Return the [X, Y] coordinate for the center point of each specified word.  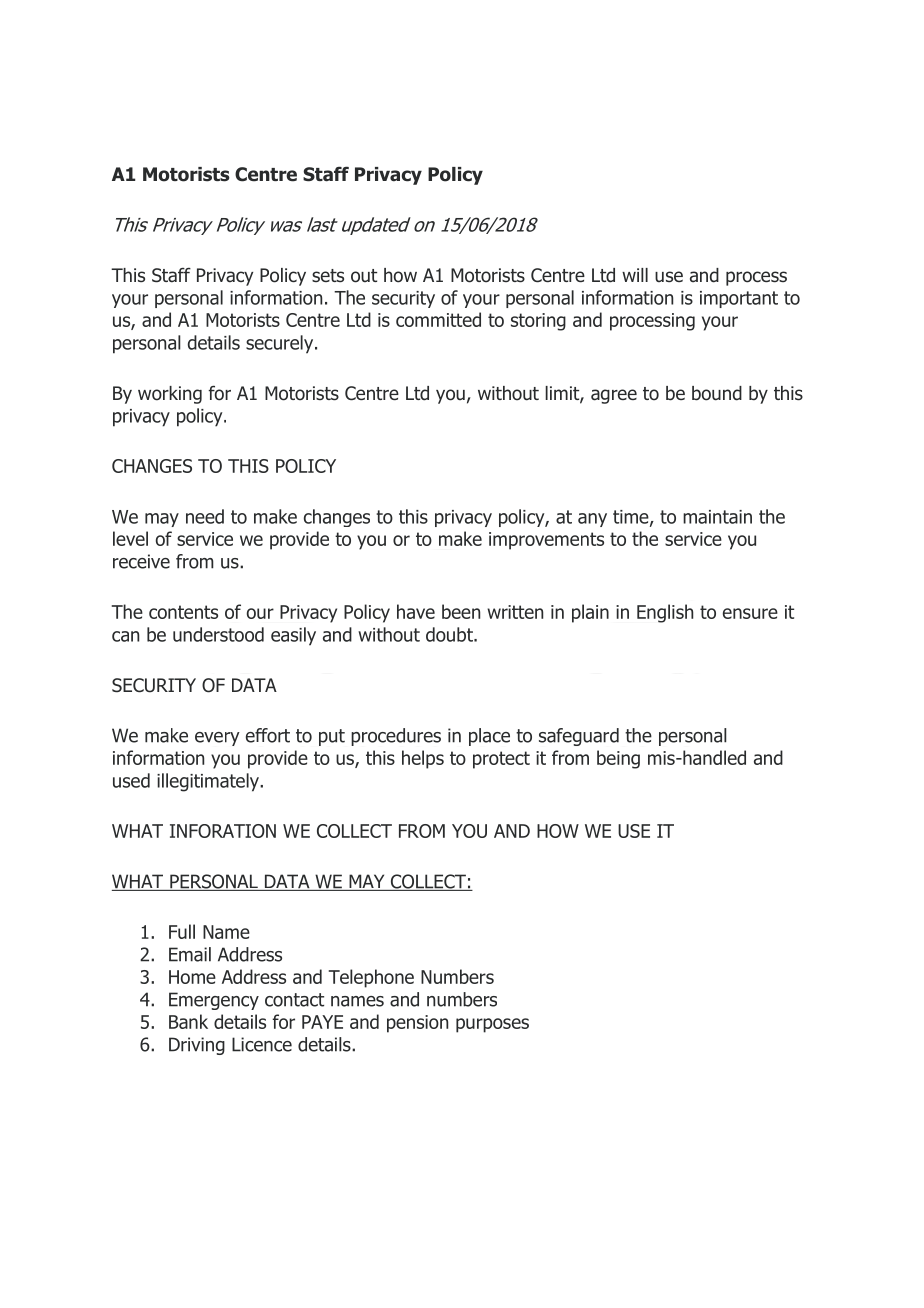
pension [417, 1024]
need [205, 516]
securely [281, 344]
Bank [188, 1021]
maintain [717, 517]
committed [438, 319]
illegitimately [209, 782]
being [618, 759]
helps [423, 759]
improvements [546, 541]
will [635, 275]
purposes [492, 1025]
